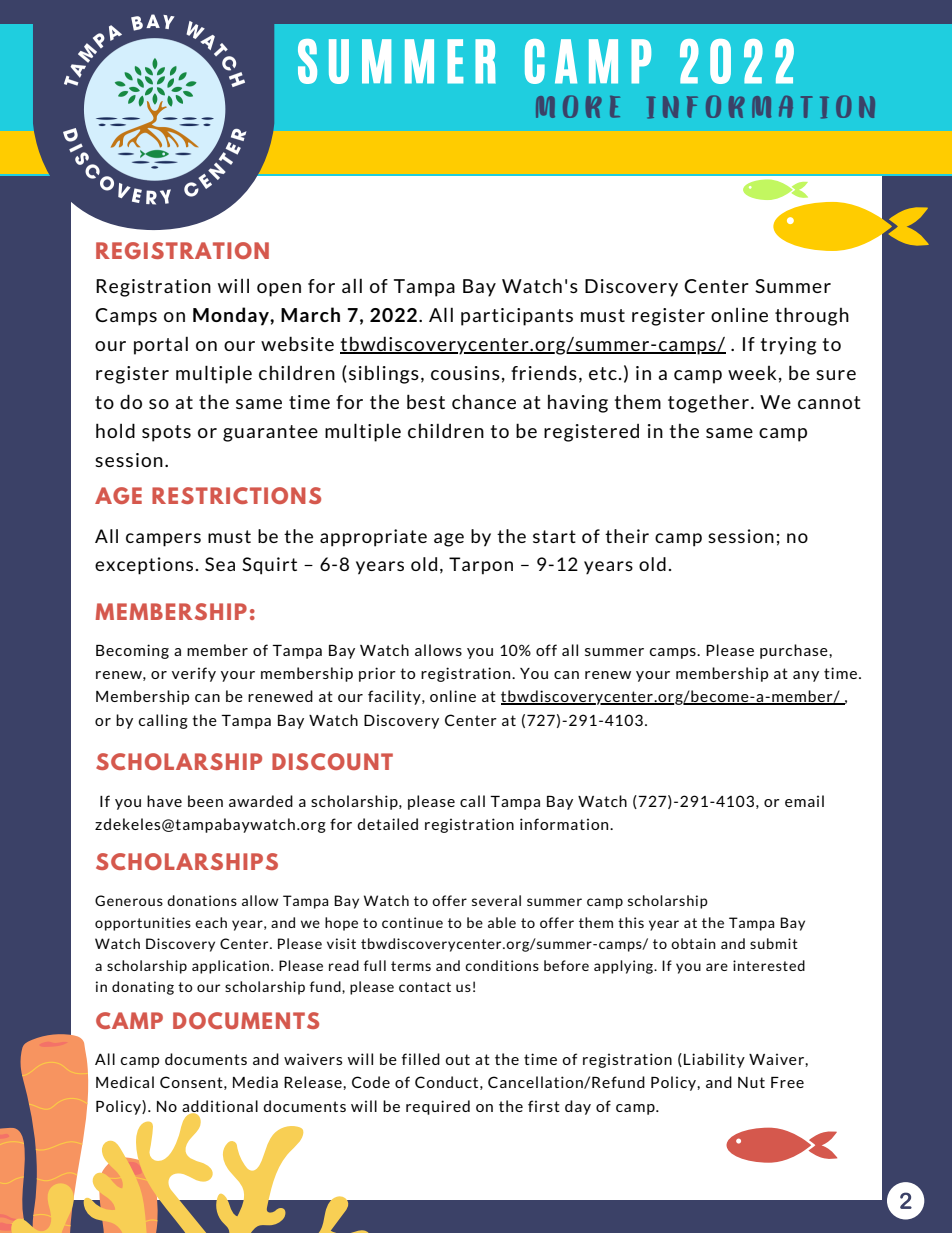 This image has height=1233, width=952. I want to click on Nut, so click(751, 1082).
